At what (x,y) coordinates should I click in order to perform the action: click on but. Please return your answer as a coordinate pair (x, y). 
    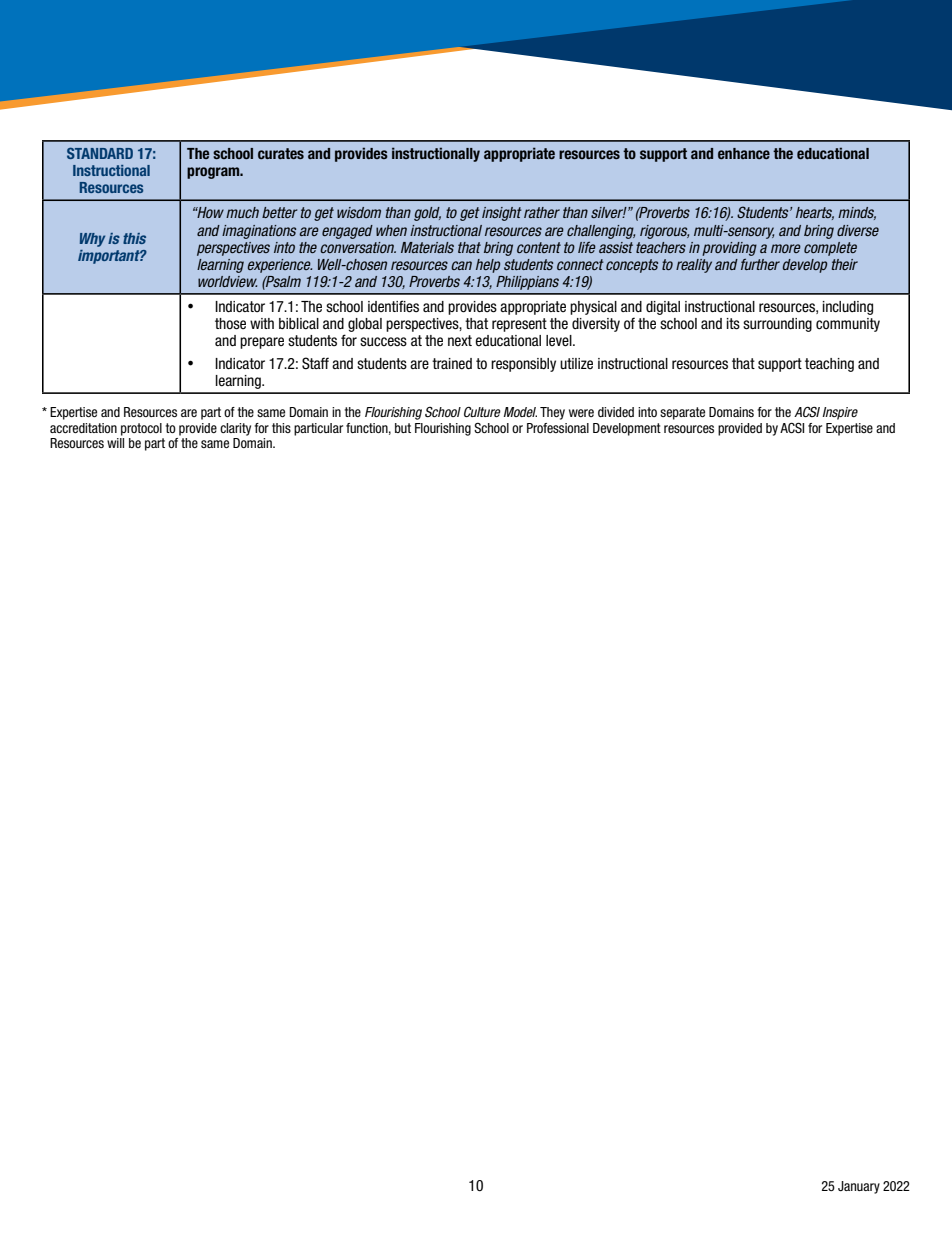
    Looking at the image, I should click on (403, 428).
